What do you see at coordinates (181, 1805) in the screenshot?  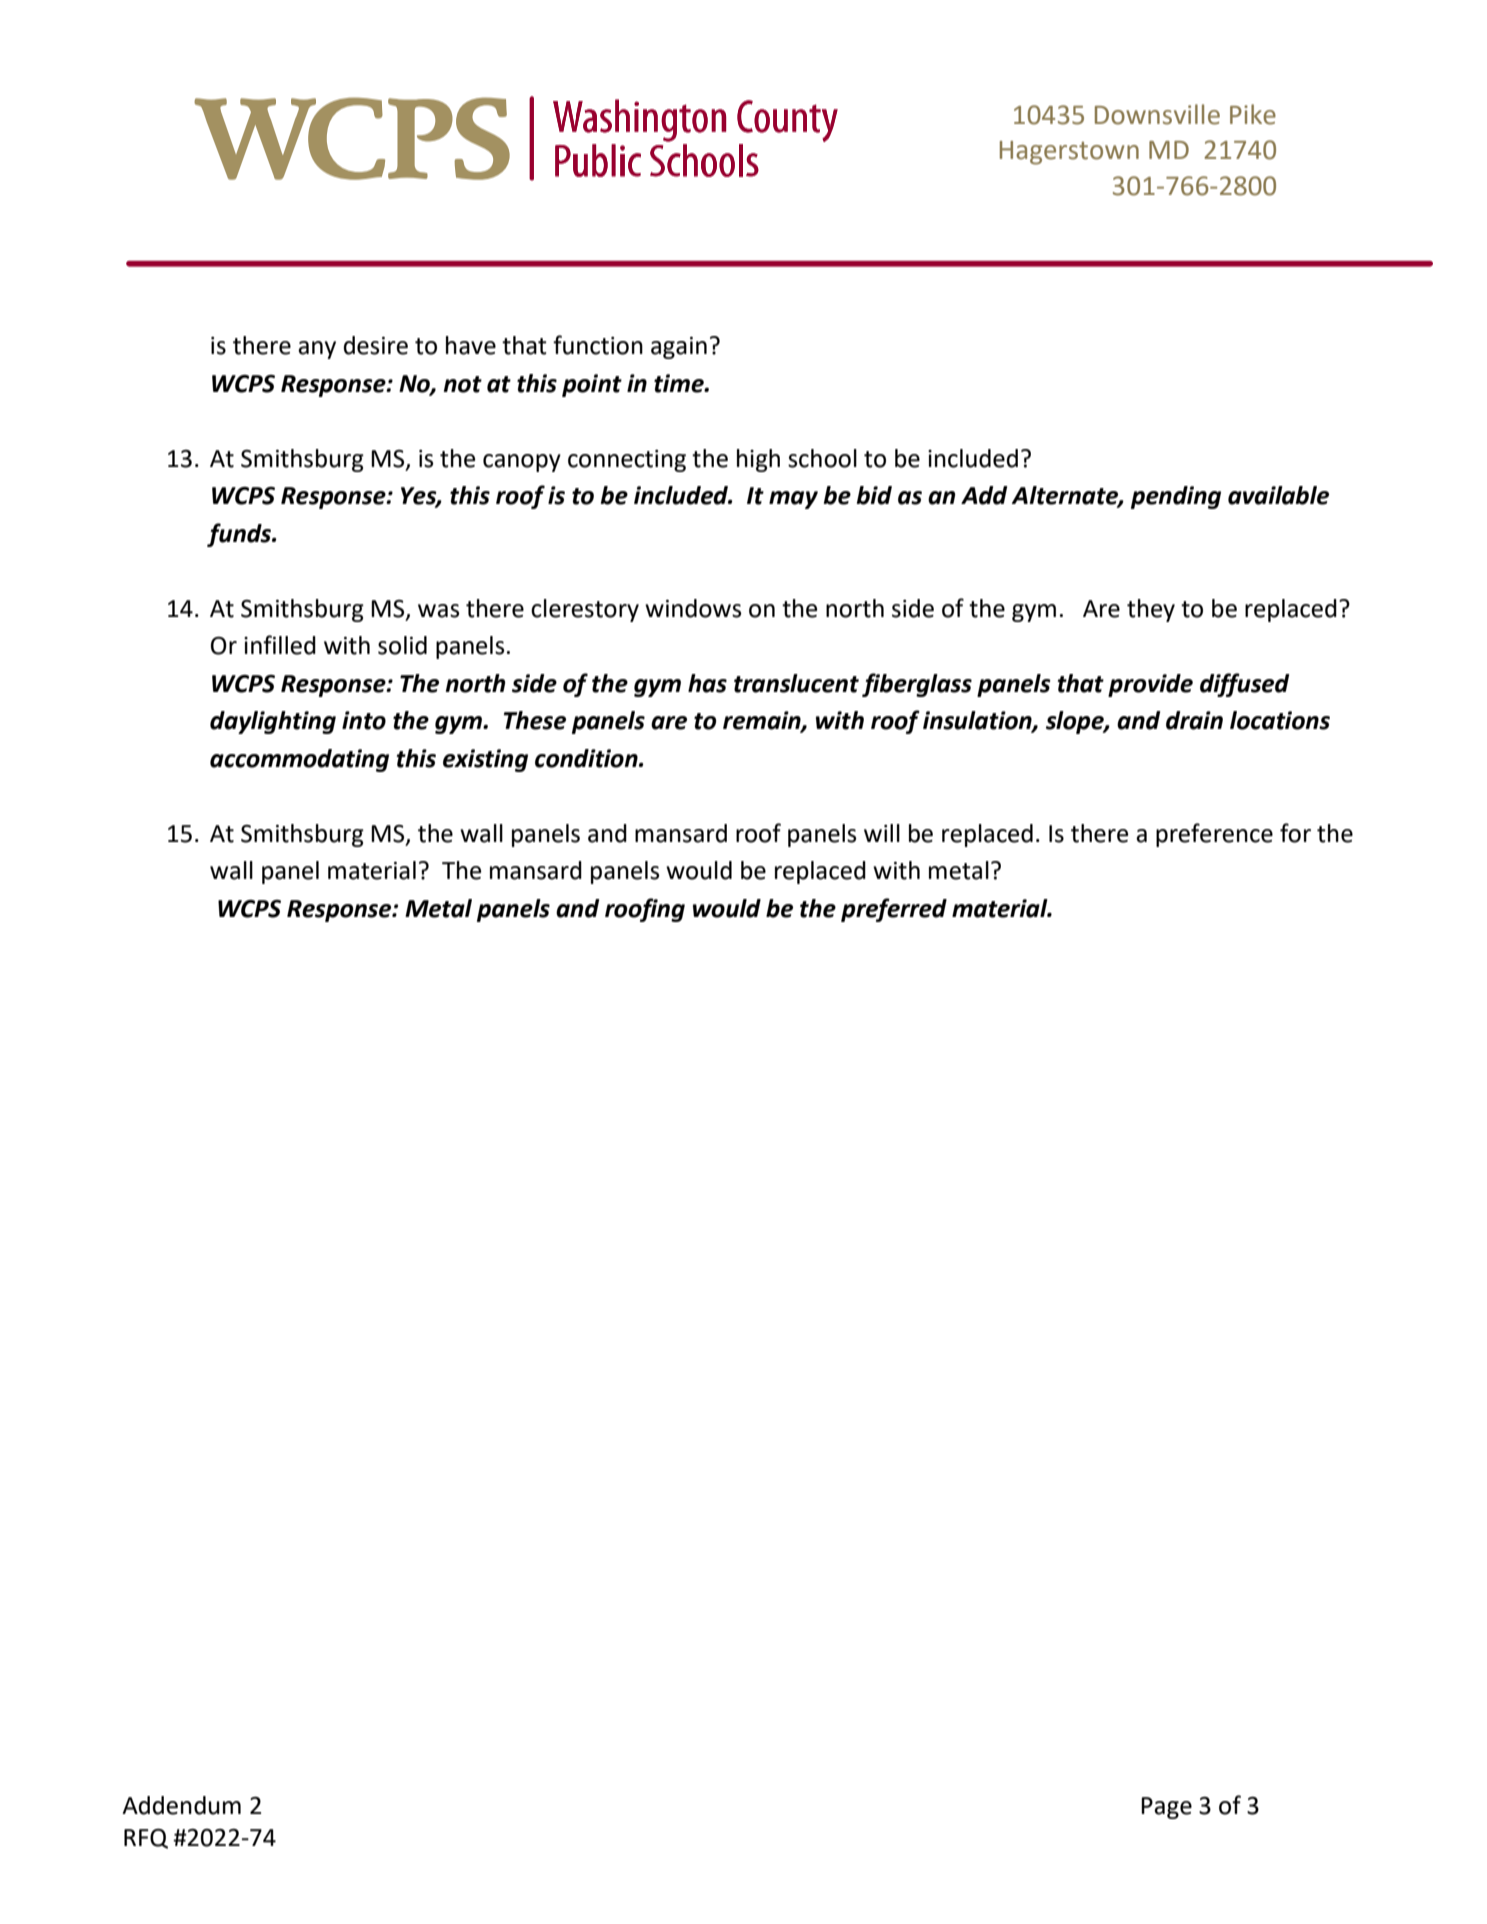 I see `Addendum` at bounding box center [181, 1805].
